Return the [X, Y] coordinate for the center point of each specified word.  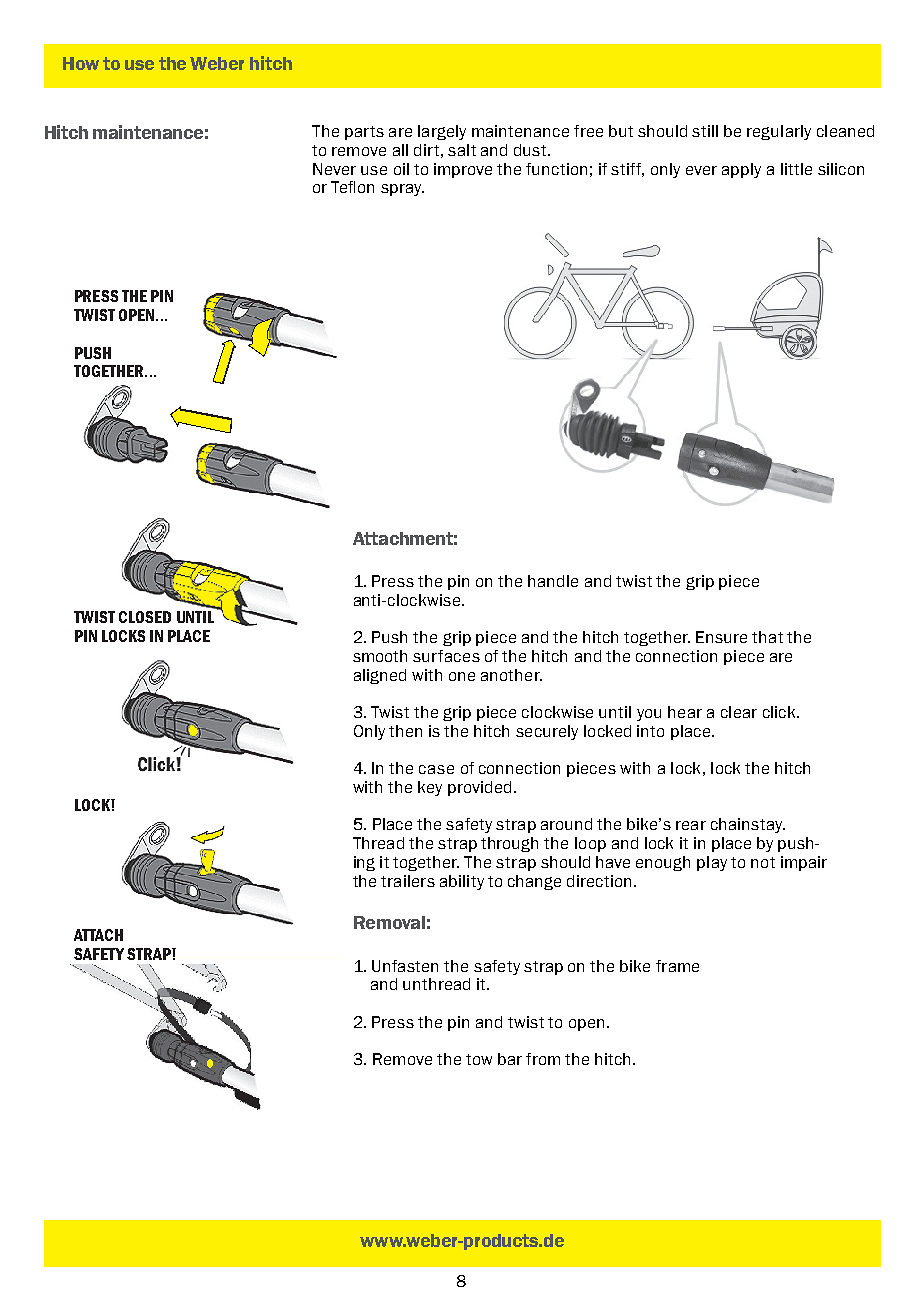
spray [402, 190]
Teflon [352, 187]
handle [553, 581]
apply [741, 170]
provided [479, 788]
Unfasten [405, 966]
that [767, 637]
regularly [779, 132]
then [405, 731]
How [81, 63]
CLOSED [145, 617]
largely [442, 132]
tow [479, 1059]
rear [691, 825]
